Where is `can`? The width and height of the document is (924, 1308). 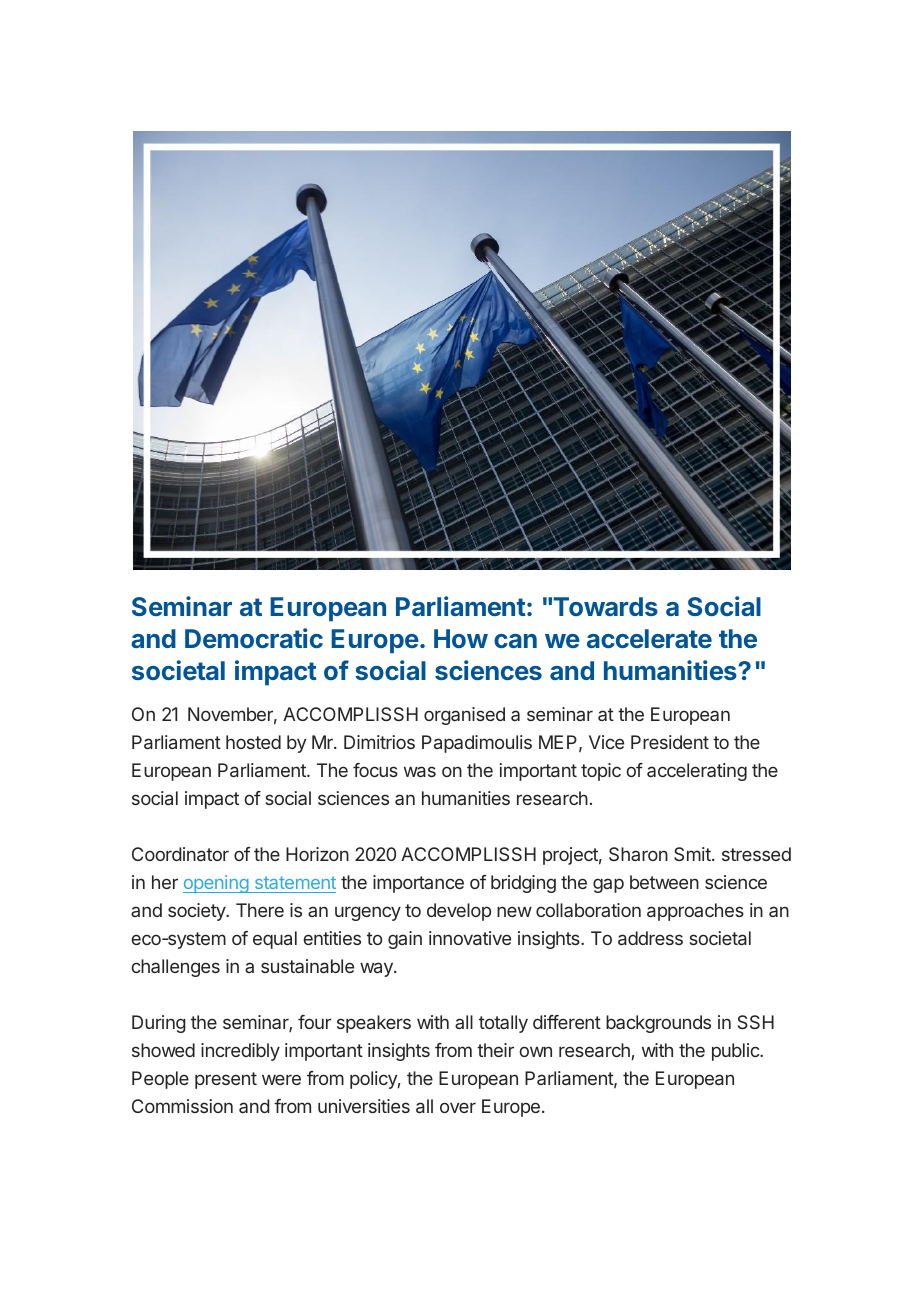 can is located at coordinates (515, 641).
